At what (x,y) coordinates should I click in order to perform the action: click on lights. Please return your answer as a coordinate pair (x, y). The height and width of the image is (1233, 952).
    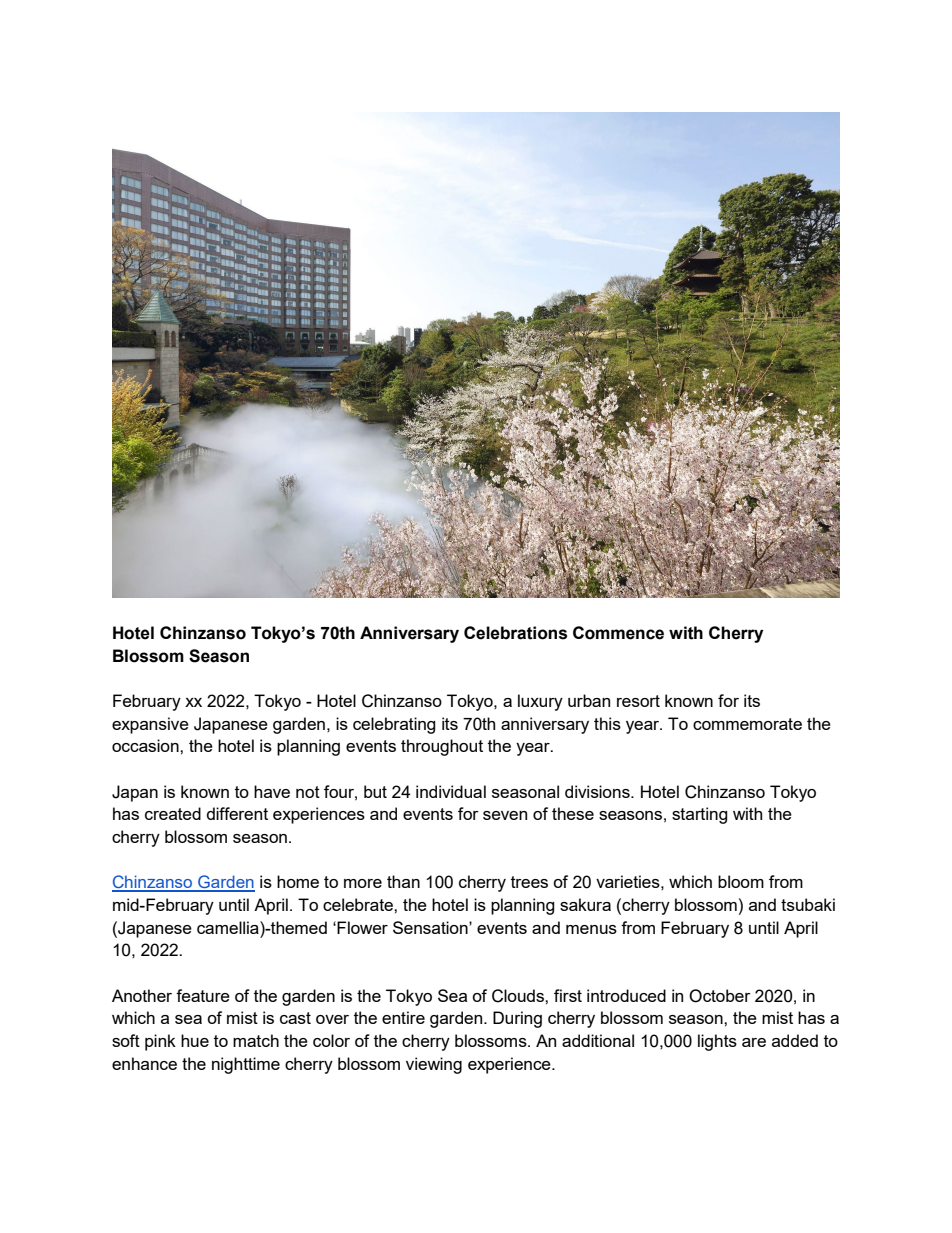
    Looking at the image, I should click on (717, 1042).
